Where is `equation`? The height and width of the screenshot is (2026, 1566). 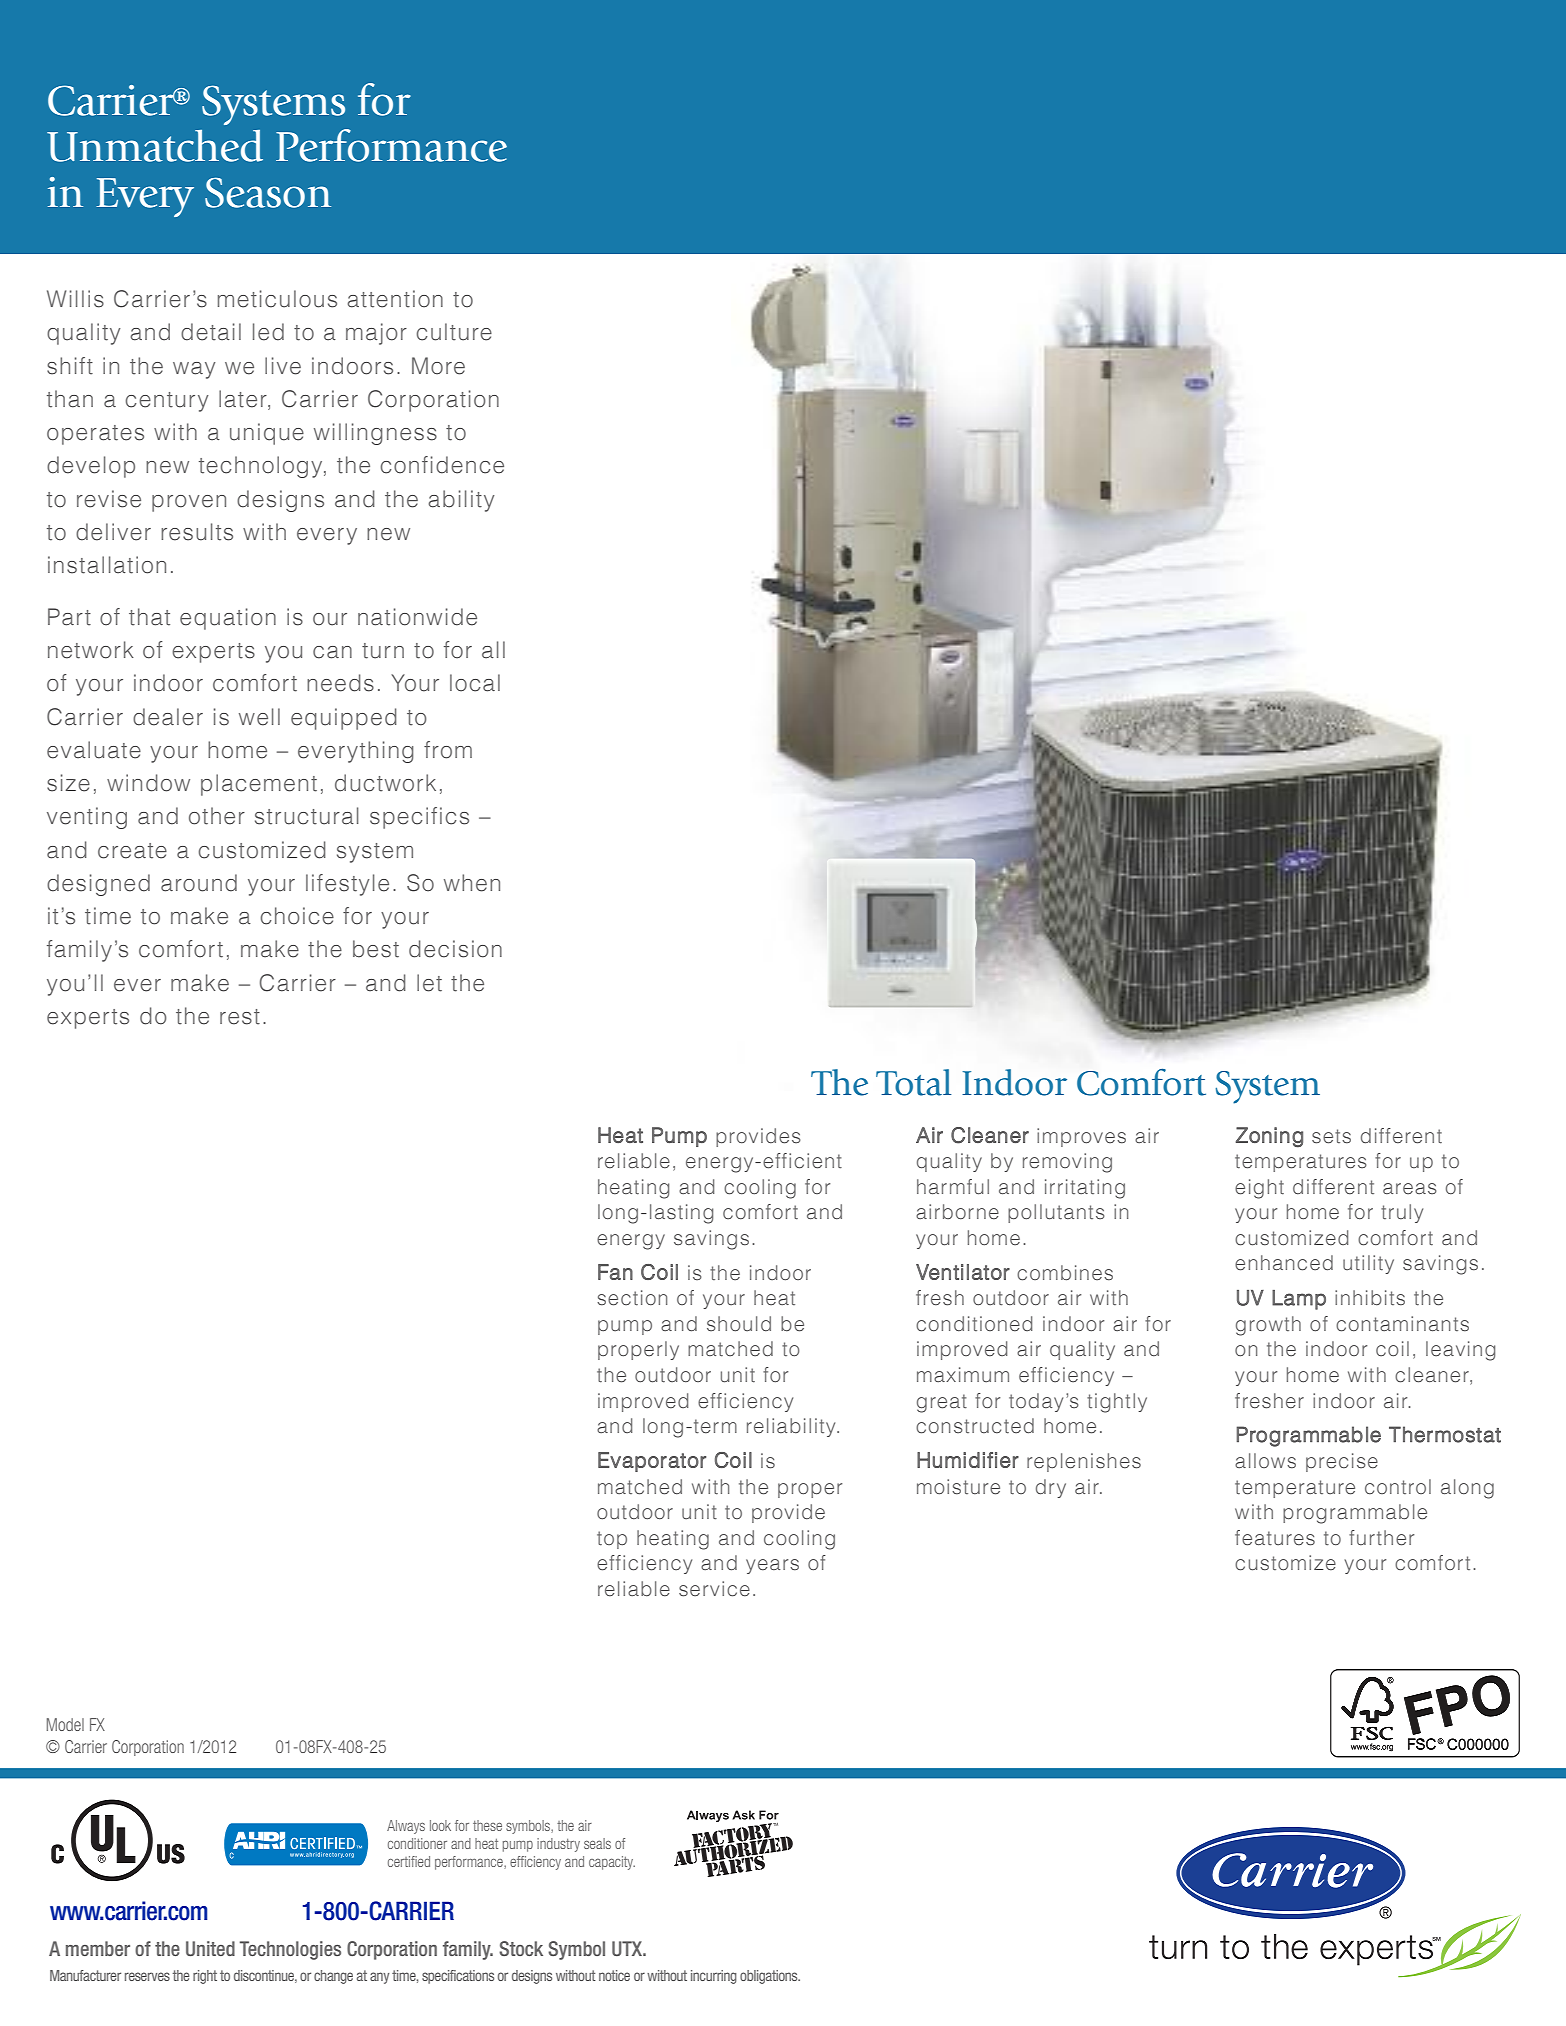 equation is located at coordinates (228, 619).
